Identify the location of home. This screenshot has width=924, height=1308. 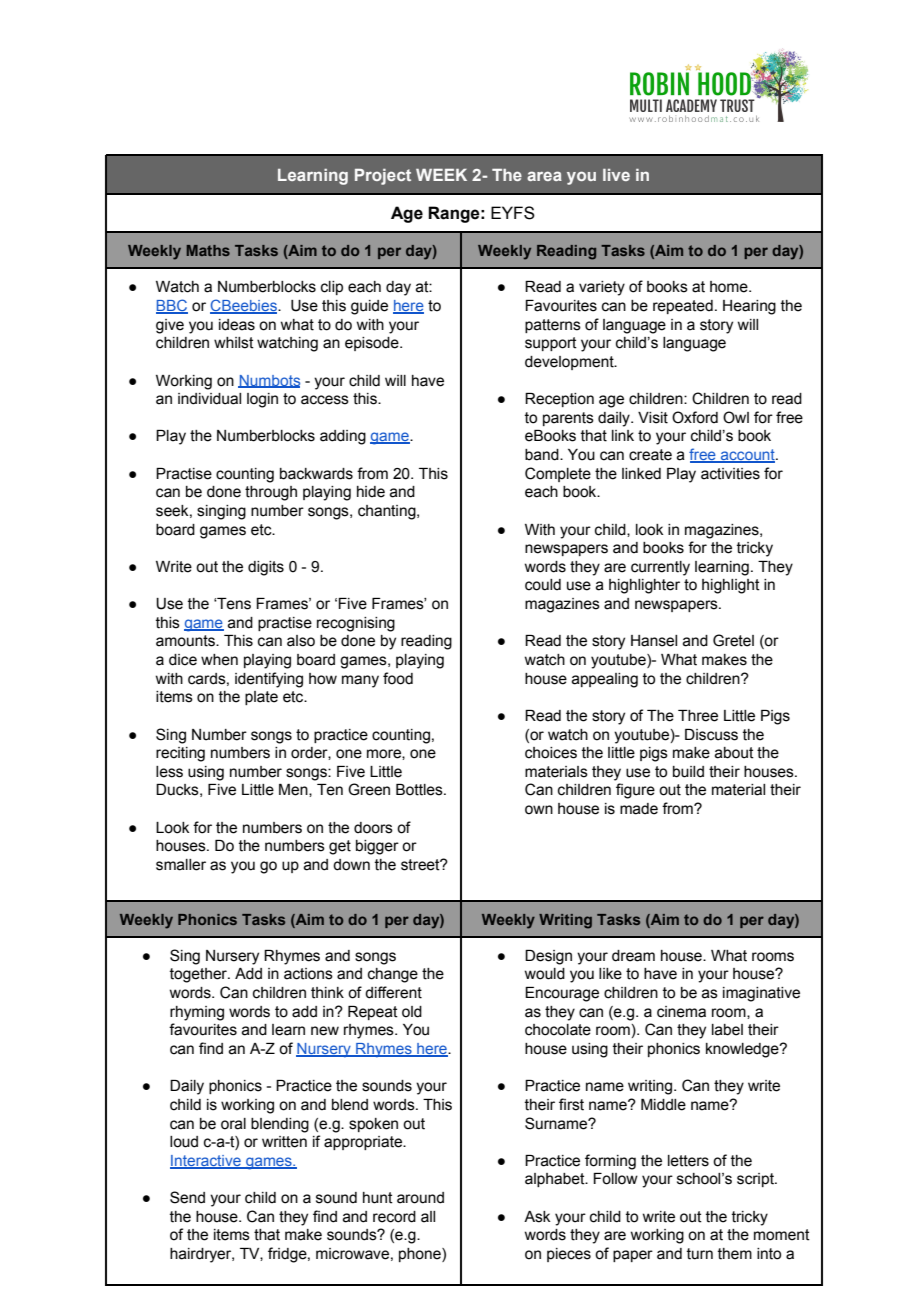
(730, 287).
